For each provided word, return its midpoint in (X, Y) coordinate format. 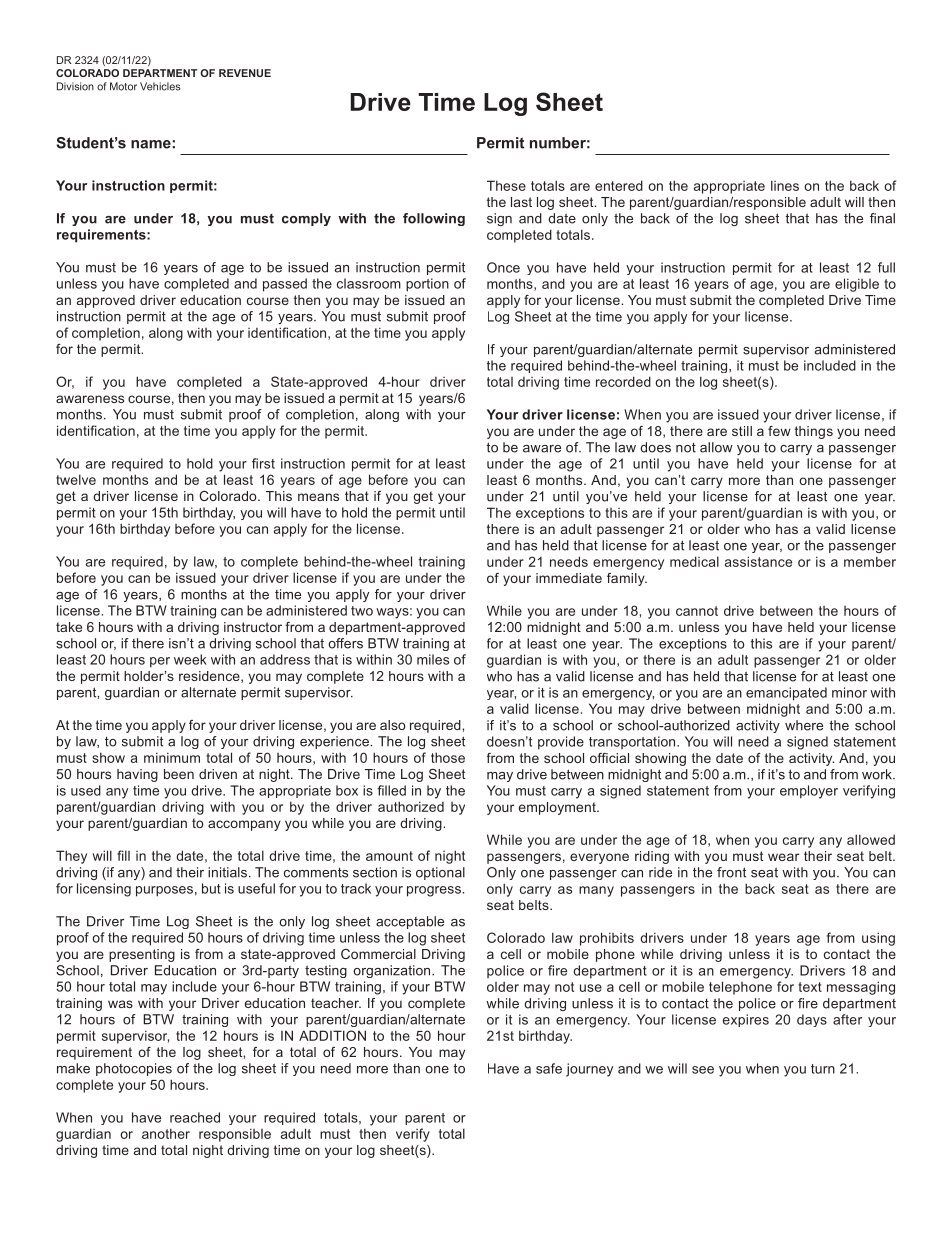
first (263, 463)
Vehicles (160, 86)
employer (809, 792)
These (506, 185)
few (779, 431)
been (179, 774)
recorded (623, 381)
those (448, 757)
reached (195, 1117)
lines (785, 185)
